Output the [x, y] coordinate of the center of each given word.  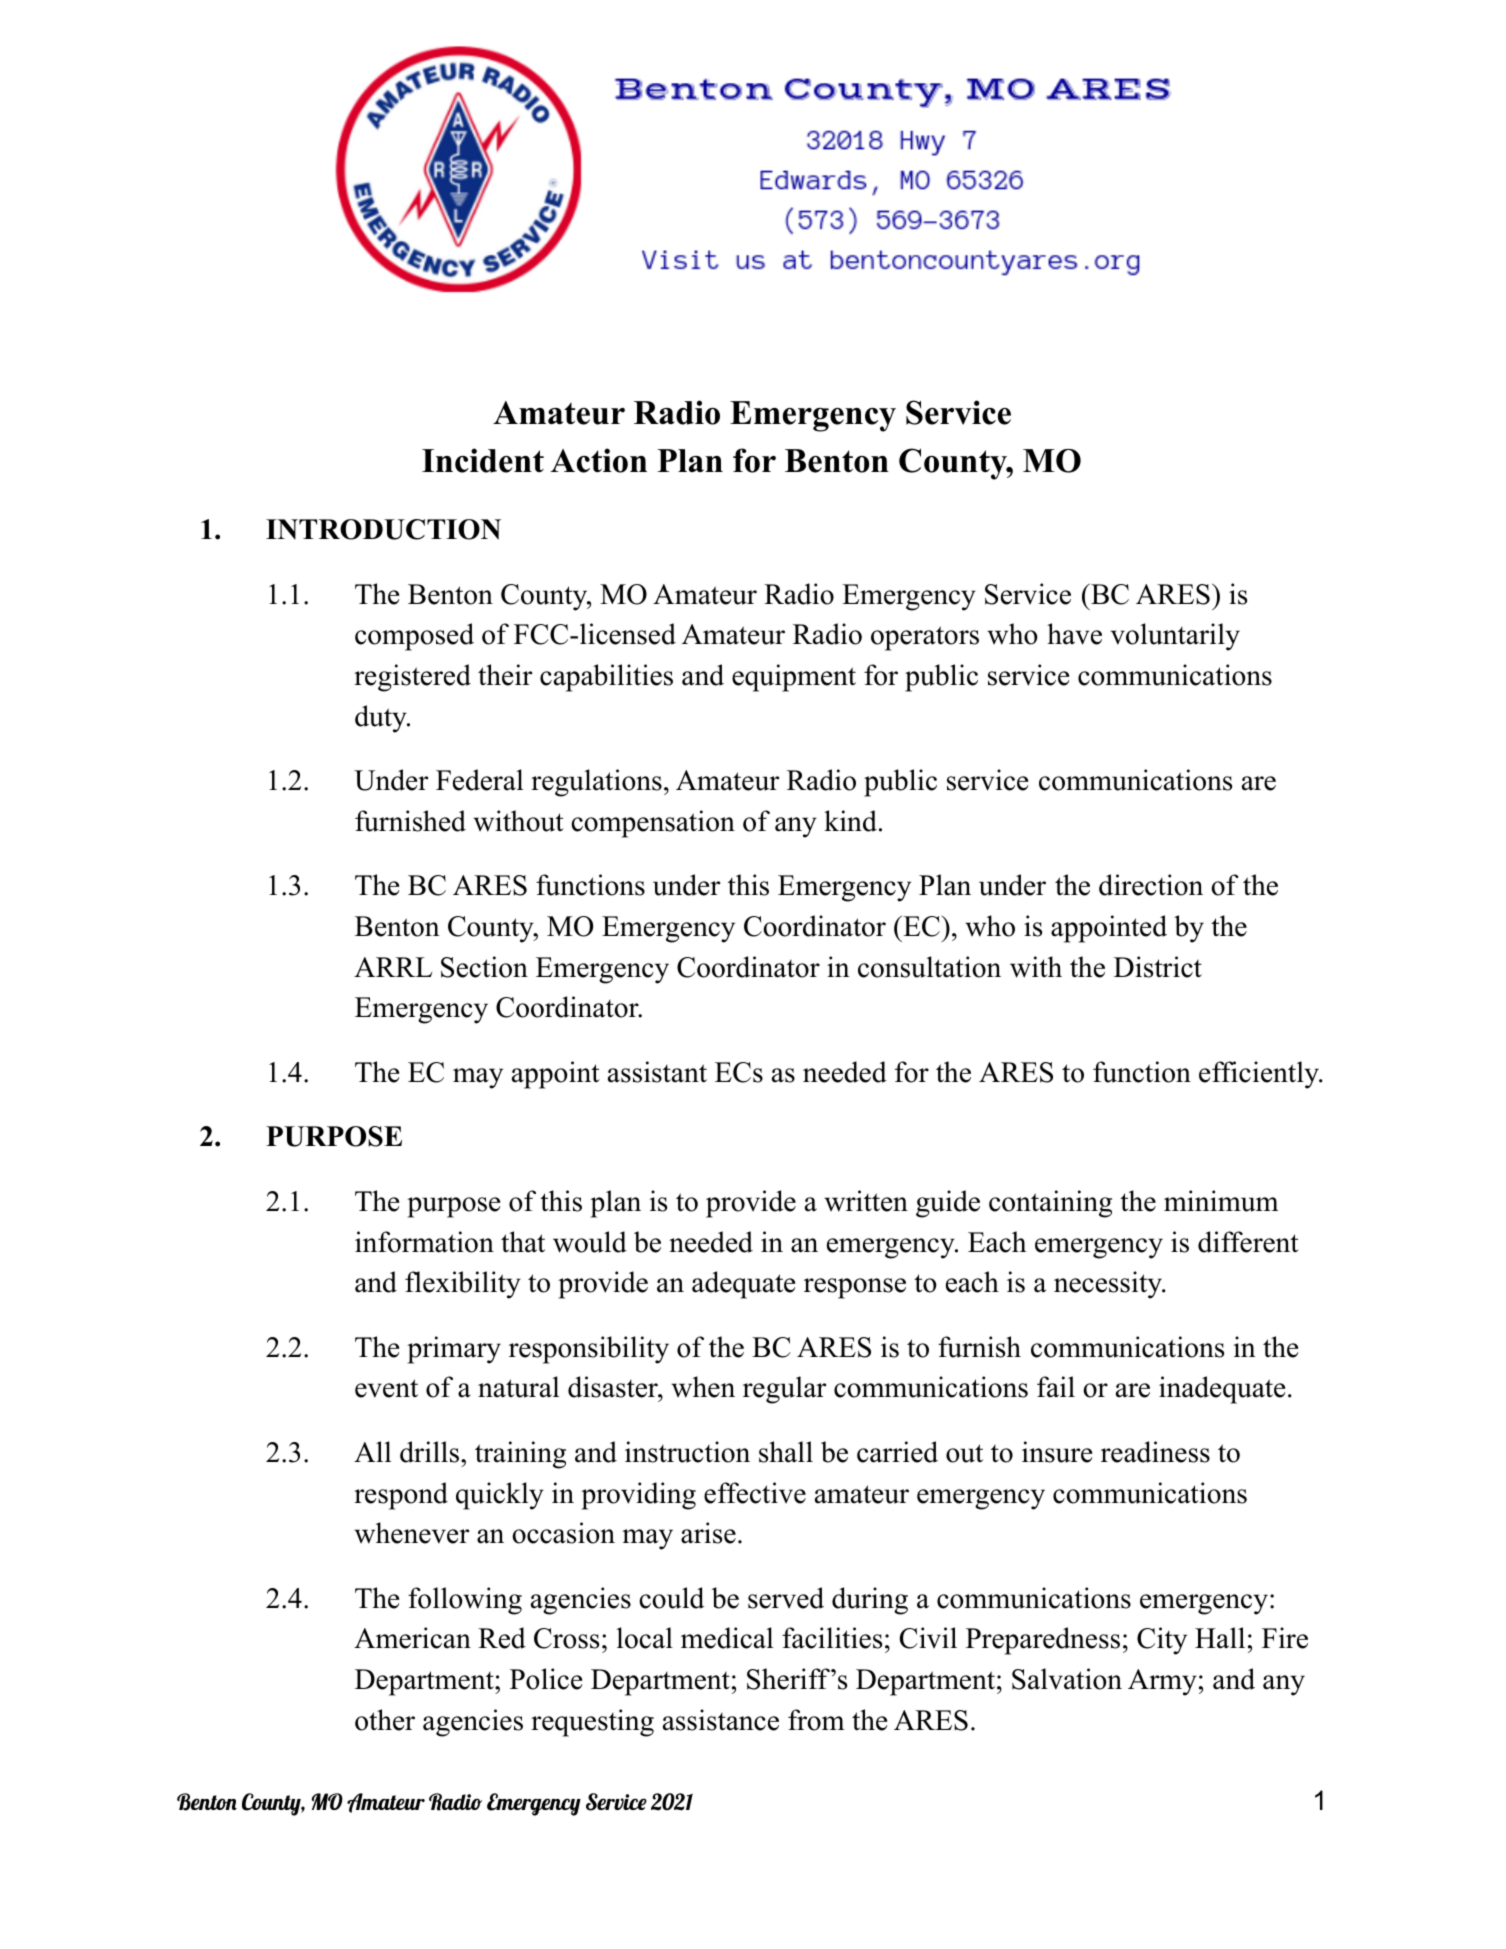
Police [546, 1679]
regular [784, 1390]
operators [925, 638]
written [866, 1201]
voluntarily [1175, 637]
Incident [483, 460]
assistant [657, 1072]
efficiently [1260, 1075]
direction [1151, 885]
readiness [1155, 1452]
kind [850, 821]
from [816, 1720]
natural [518, 1387]
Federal [479, 780]
